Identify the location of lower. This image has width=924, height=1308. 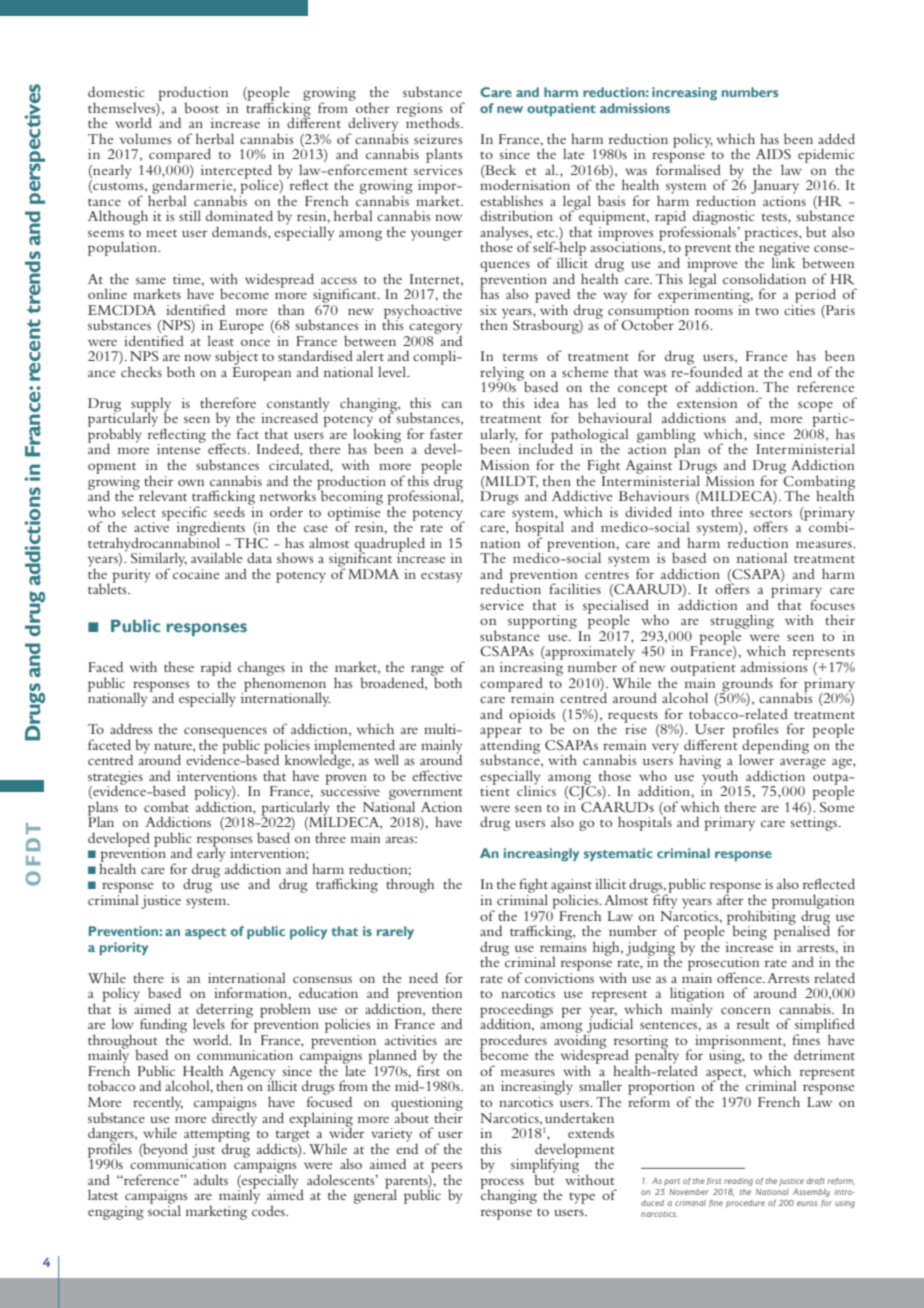
(756, 758).
